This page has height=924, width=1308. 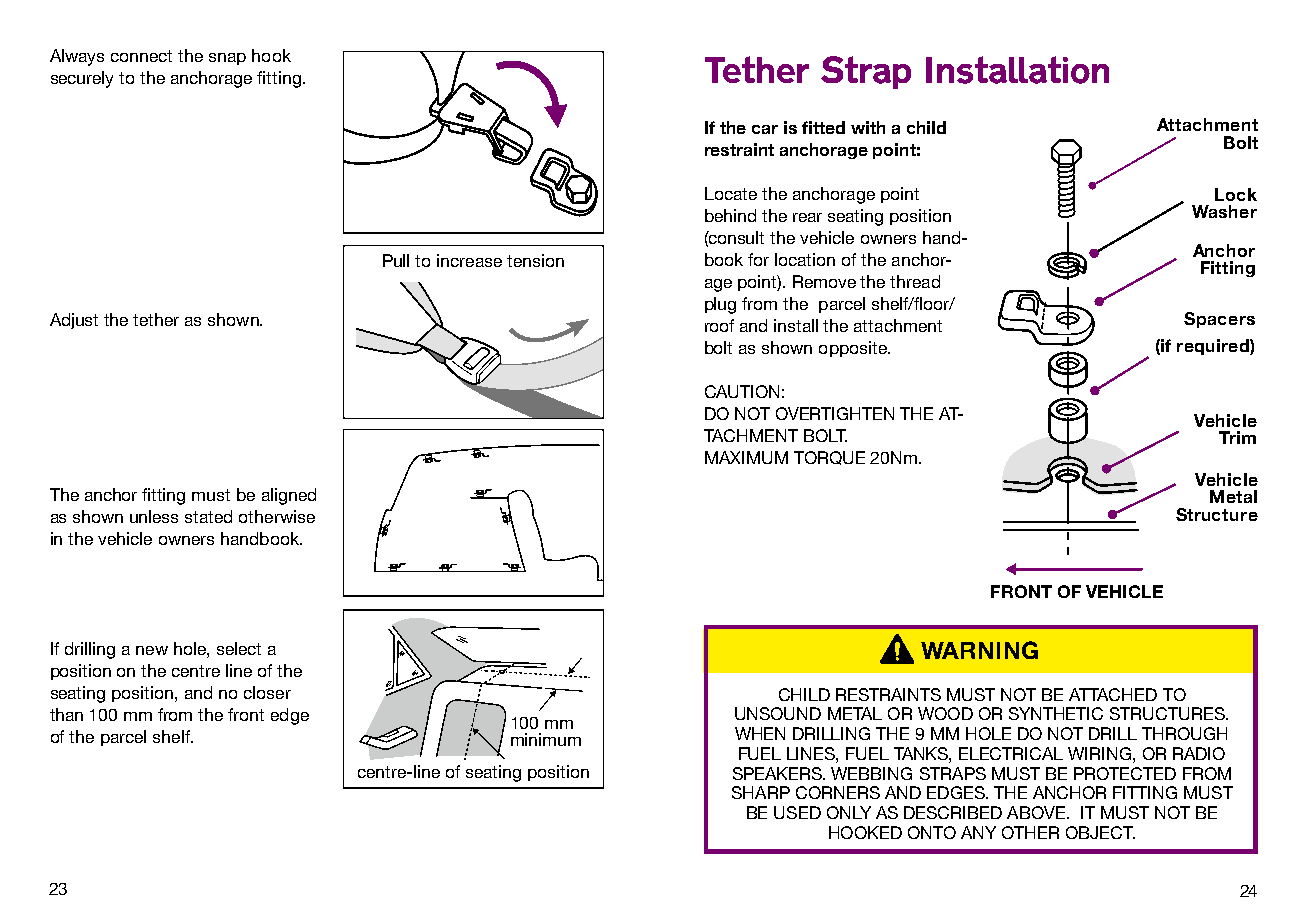 I want to click on car, so click(x=765, y=129).
